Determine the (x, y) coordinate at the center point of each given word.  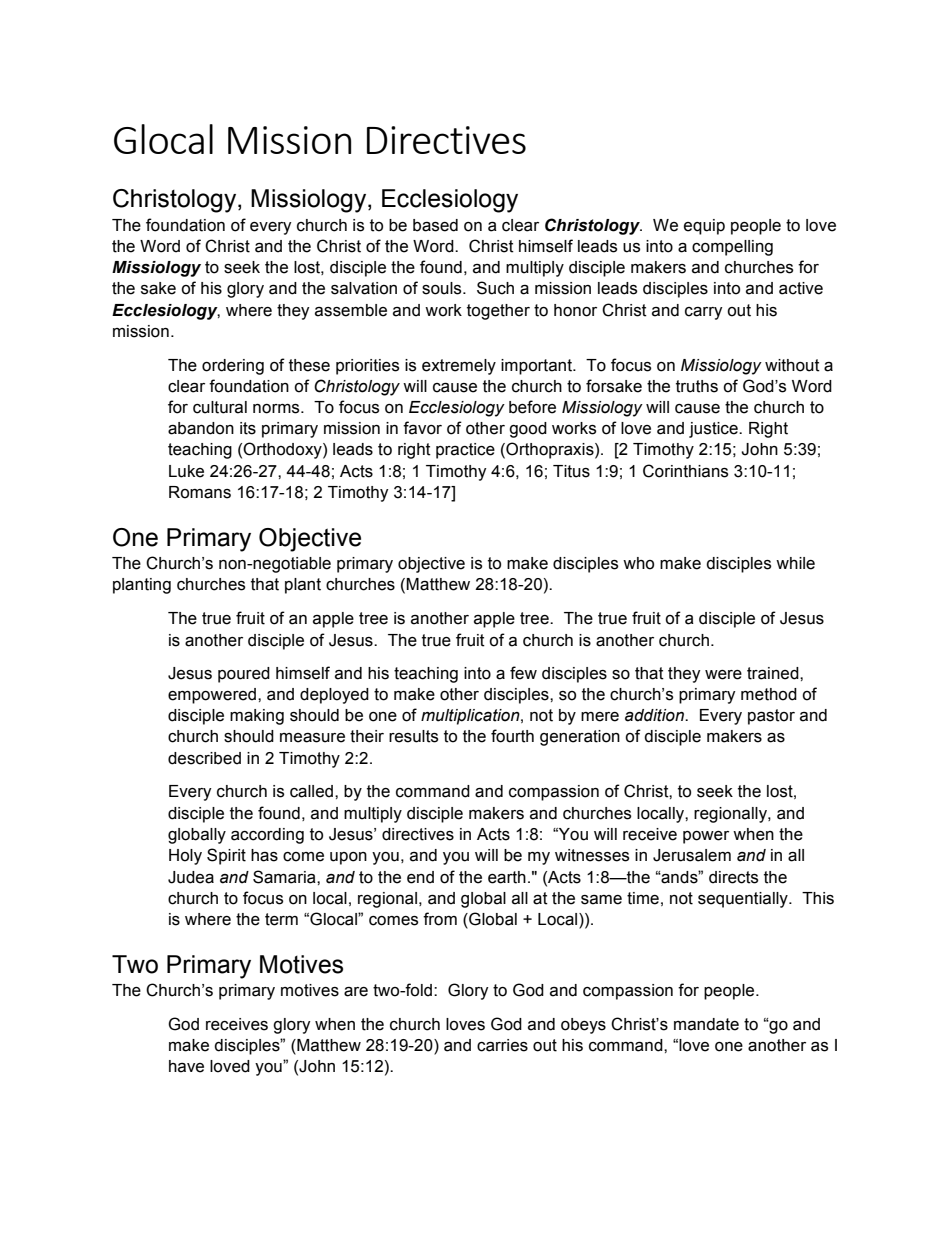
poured (244, 675)
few (523, 673)
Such (495, 288)
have (186, 1066)
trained (774, 673)
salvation (364, 288)
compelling (732, 248)
